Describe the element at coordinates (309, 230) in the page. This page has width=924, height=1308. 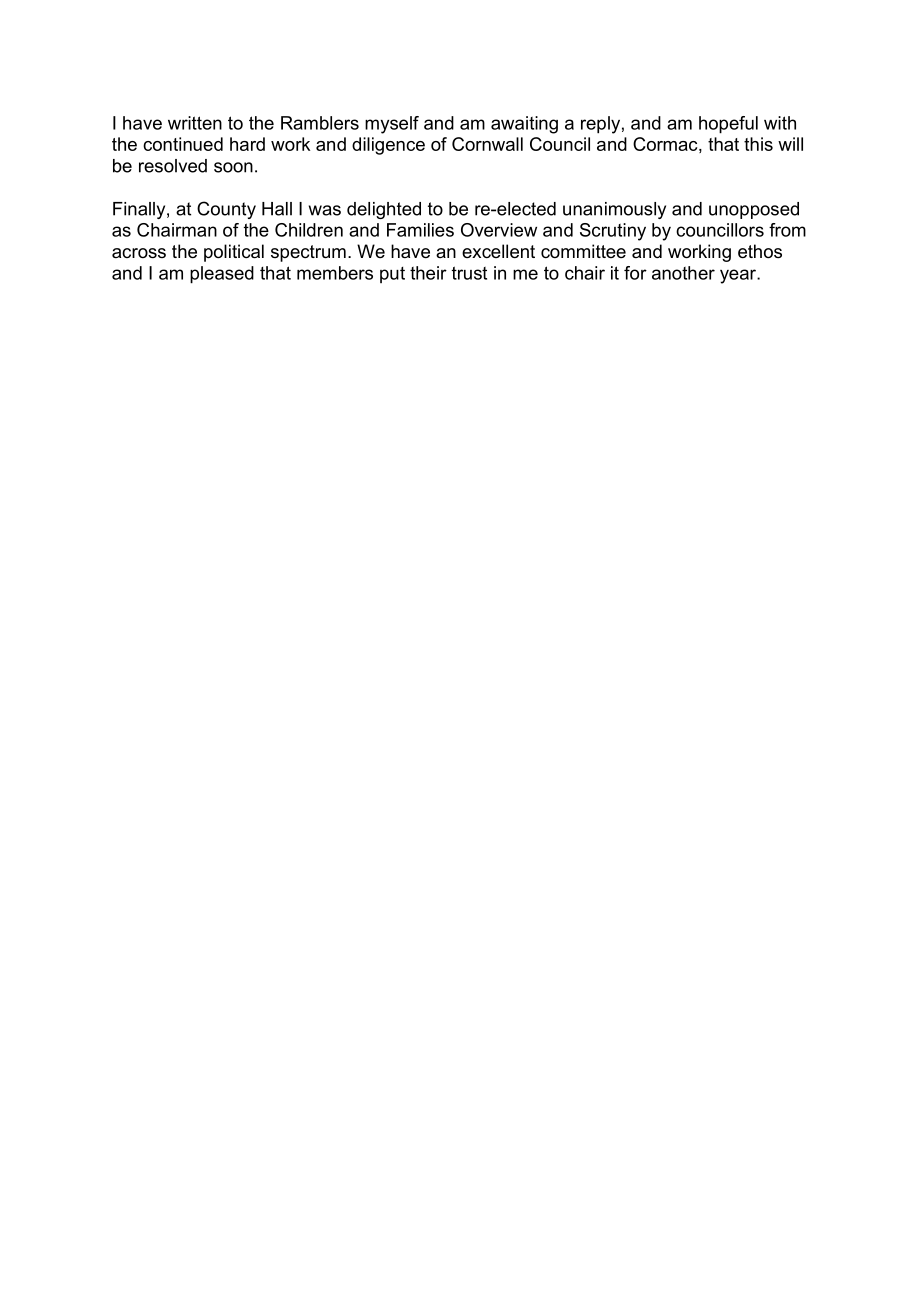
I see `Children` at that location.
